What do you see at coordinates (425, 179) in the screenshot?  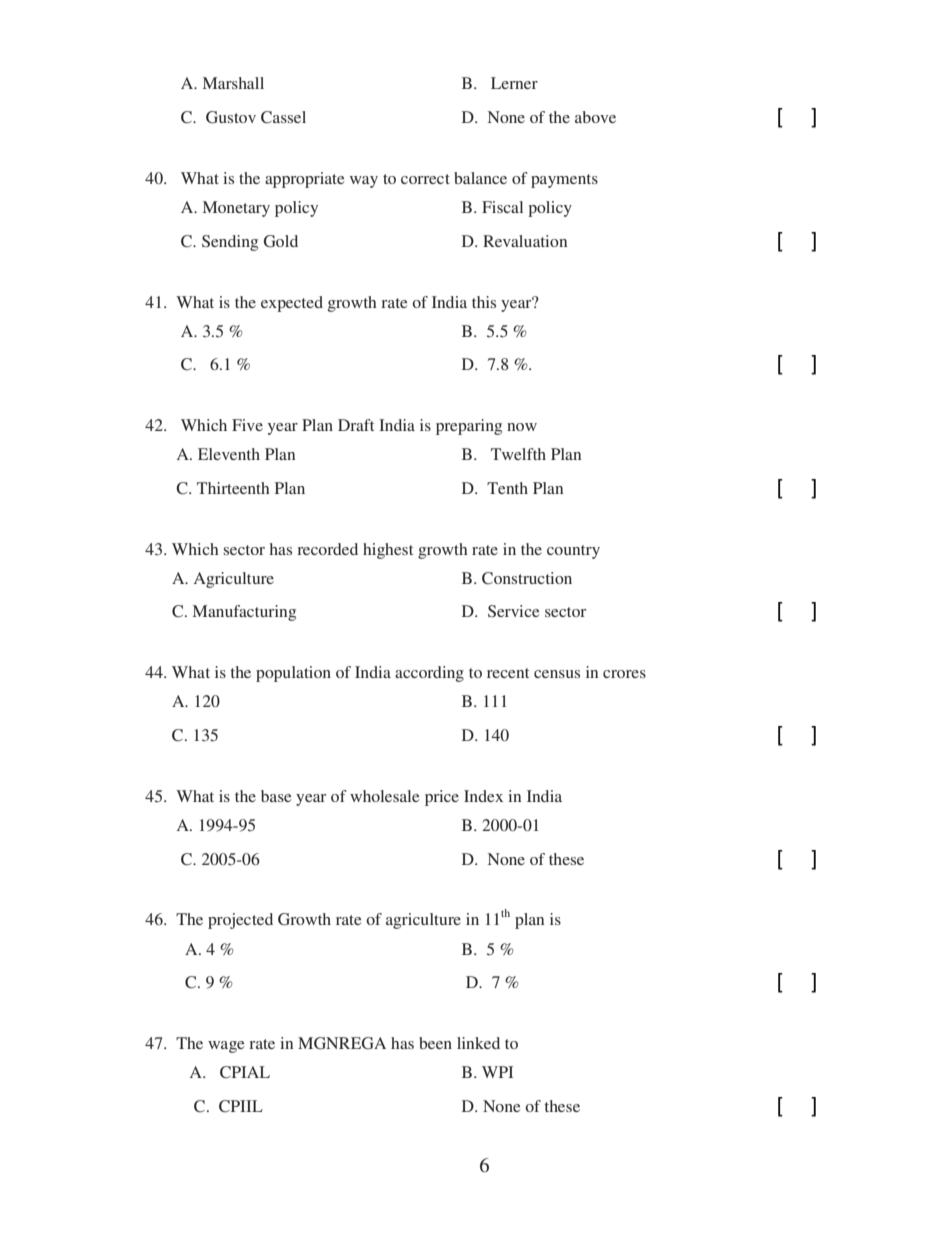 I see `correct` at bounding box center [425, 179].
